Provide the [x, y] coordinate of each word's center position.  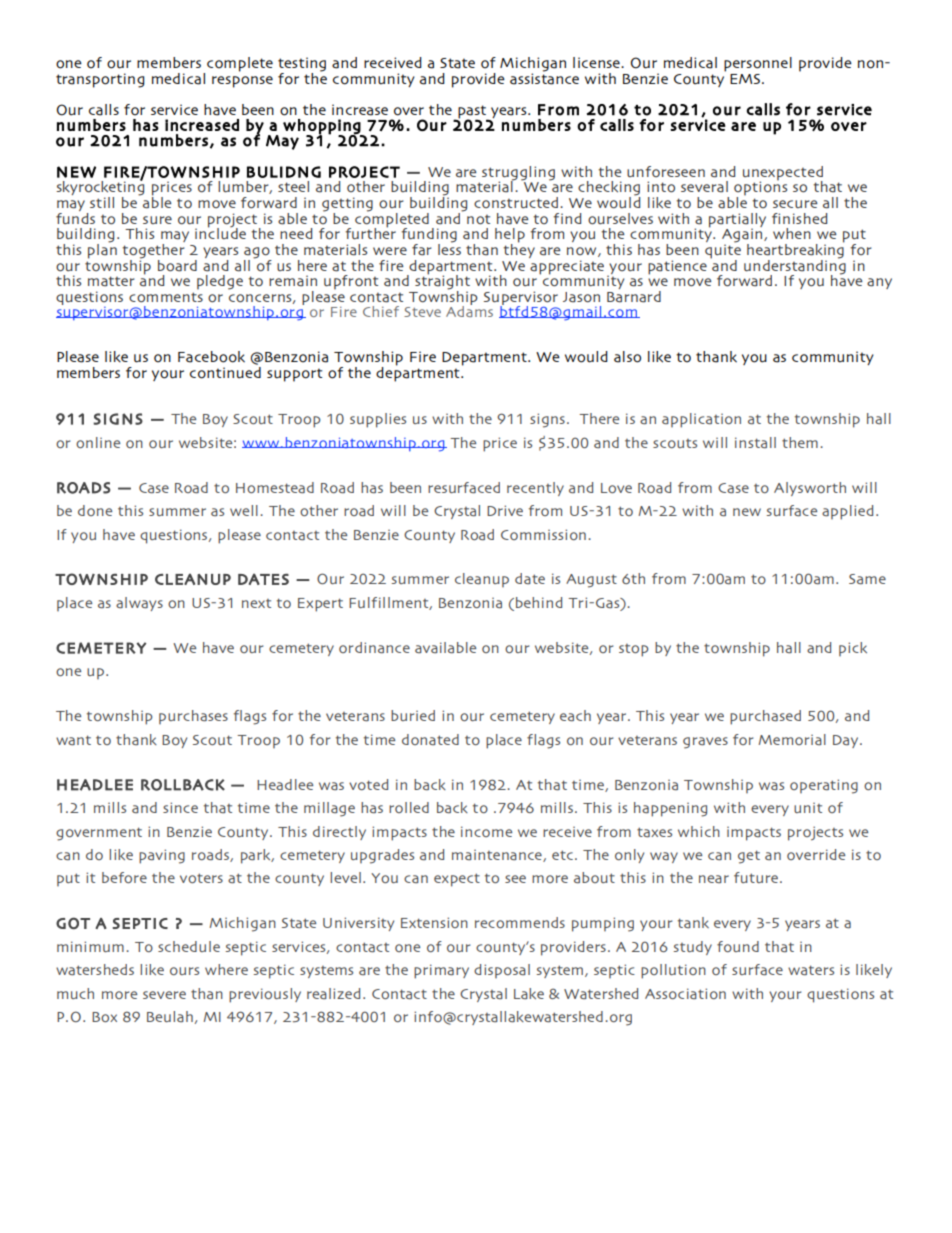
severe [164, 995]
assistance [544, 78]
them [800, 442]
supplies [378, 420]
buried [413, 715]
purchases [193, 717]
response [242, 82]
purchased [765, 717]
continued [225, 373]
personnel [758, 64]
